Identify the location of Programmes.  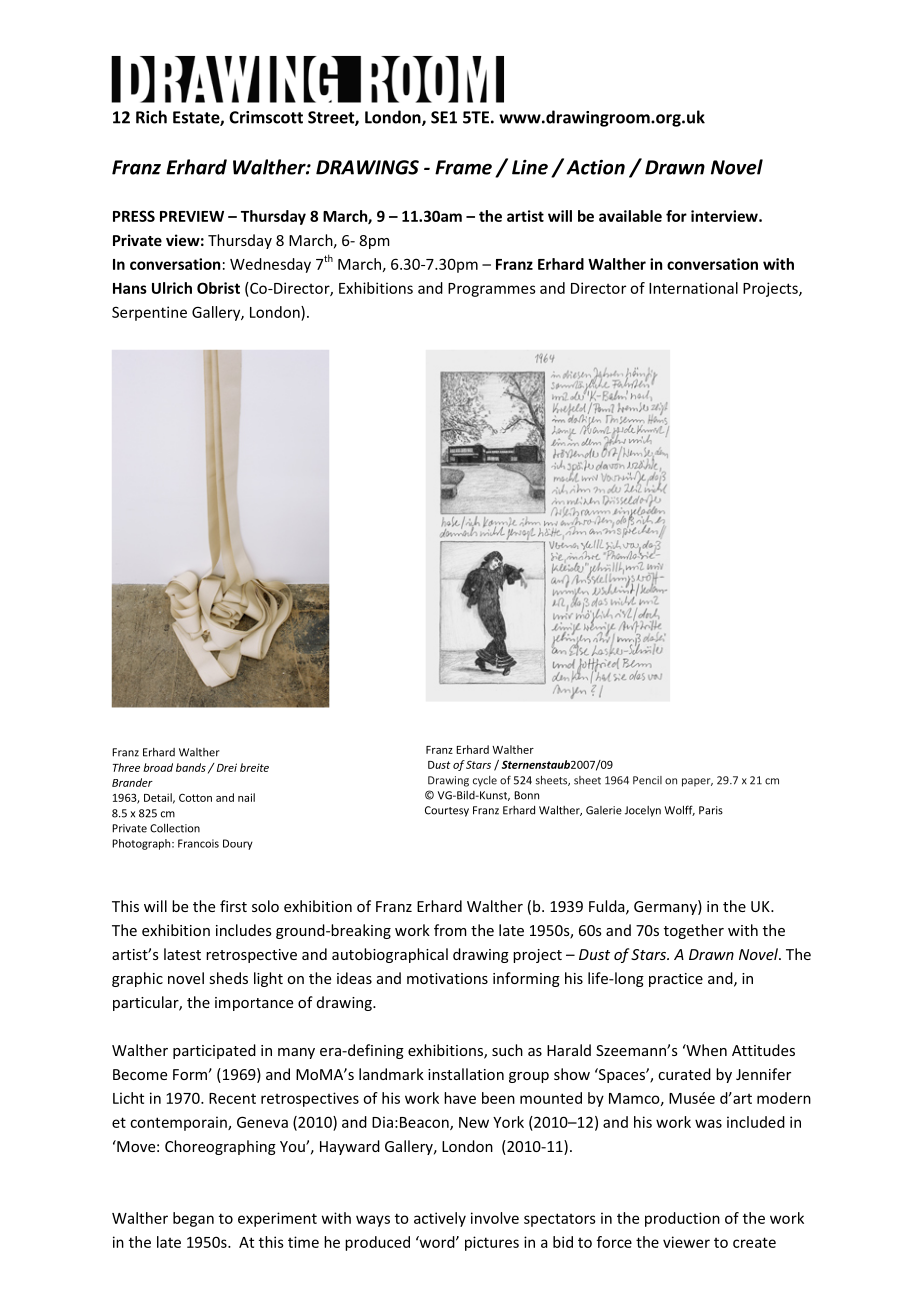
(492, 290).
